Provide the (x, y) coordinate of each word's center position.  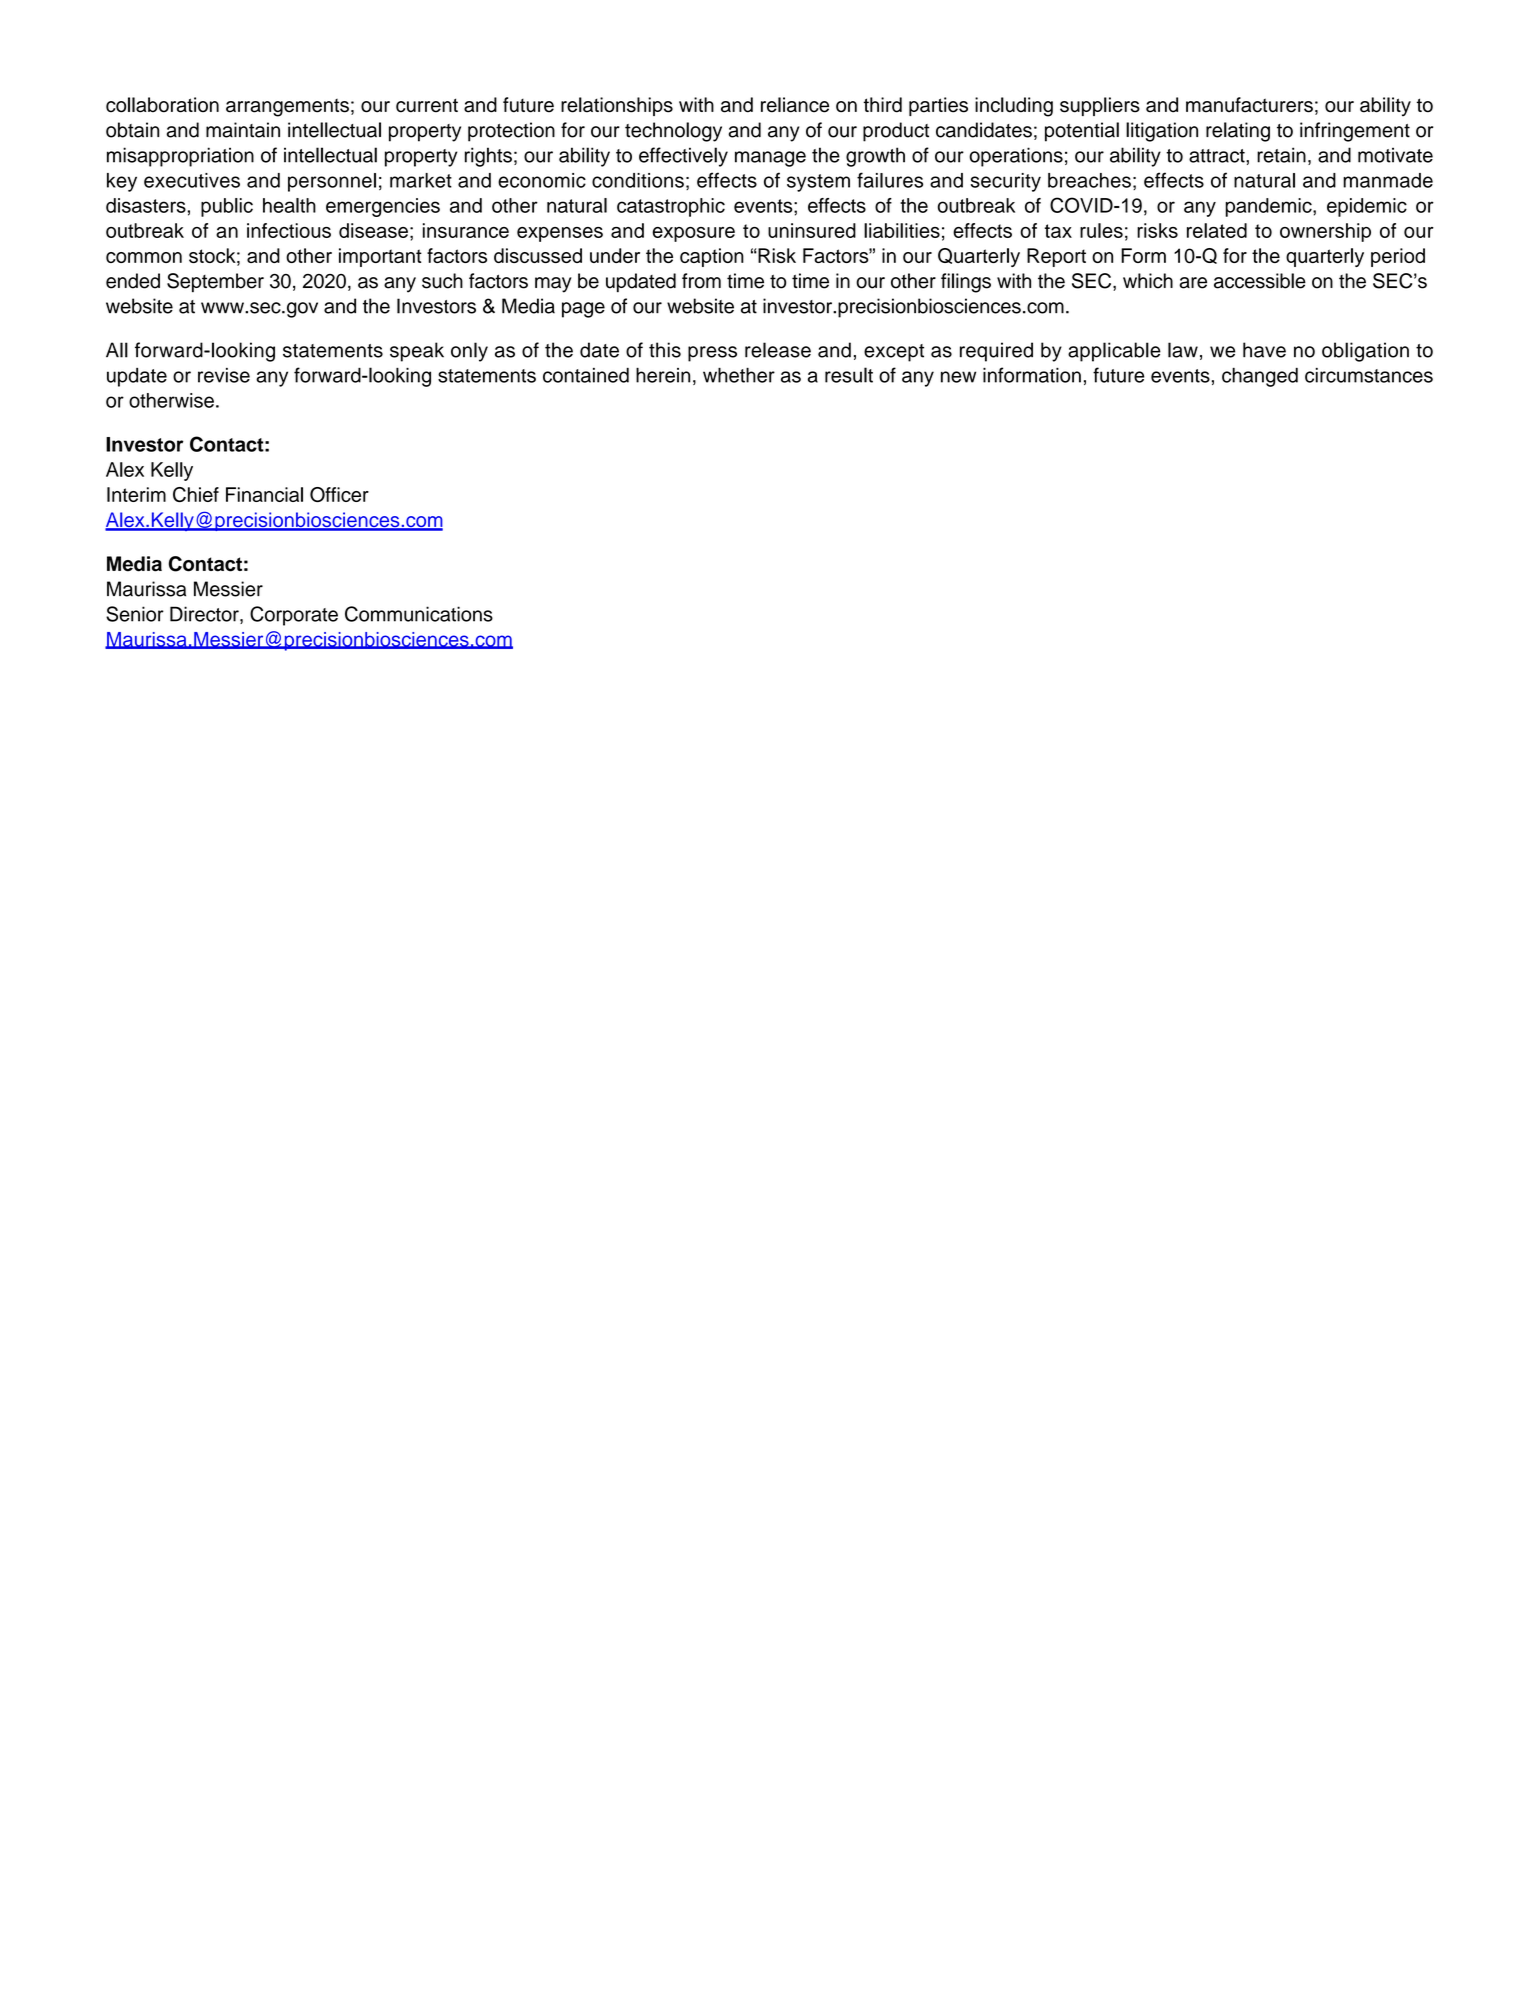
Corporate (294, 616)
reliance (795, 105)
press (712, 354)
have (1264, 350)
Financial (264, 494)
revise (224, 375)
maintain (243, 130)
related (1217, 230)
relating (1238, 132)
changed (1260, 377)
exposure (693, 234)
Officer (339, 494)
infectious (289, 230)
